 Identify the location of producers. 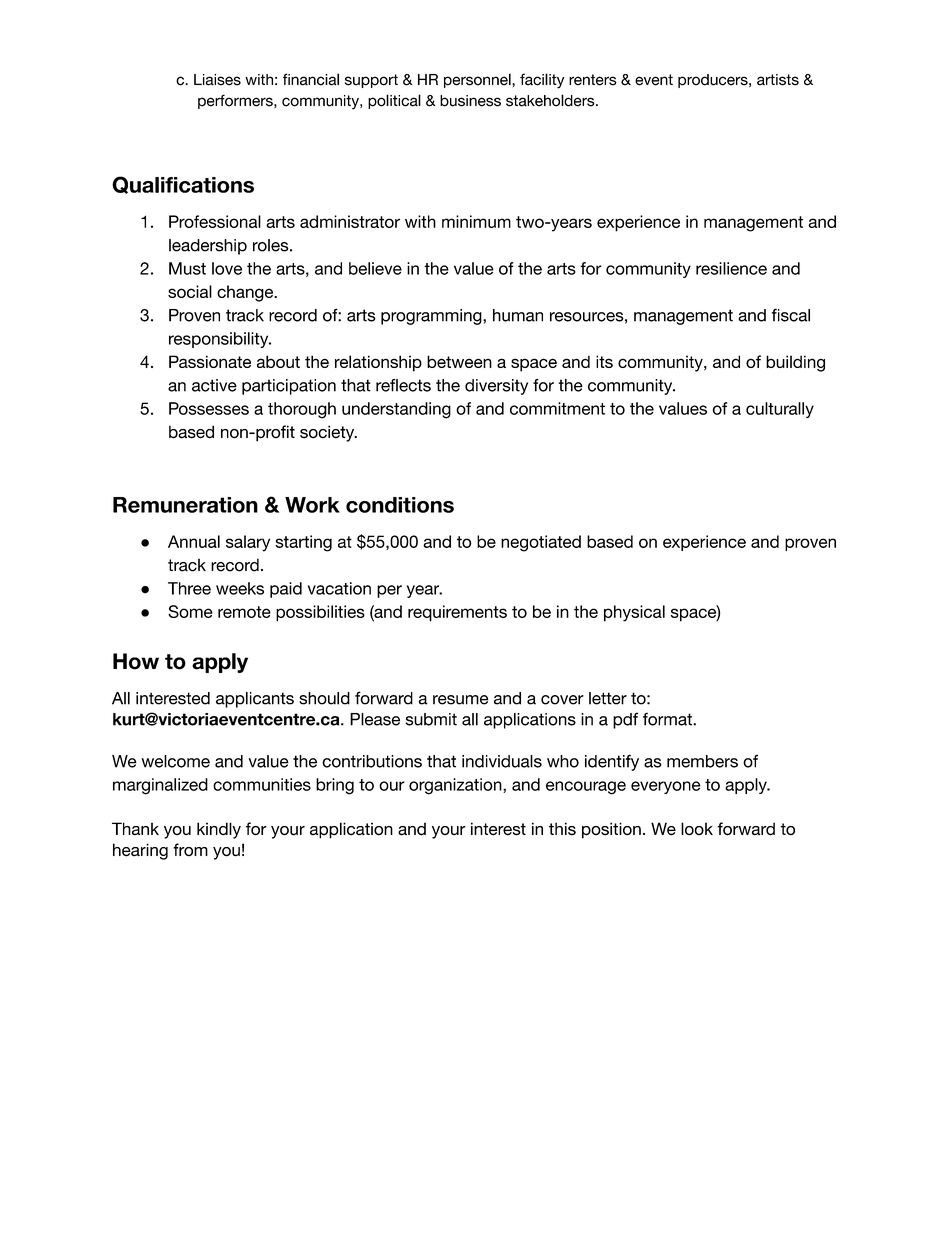
(714, 81).
